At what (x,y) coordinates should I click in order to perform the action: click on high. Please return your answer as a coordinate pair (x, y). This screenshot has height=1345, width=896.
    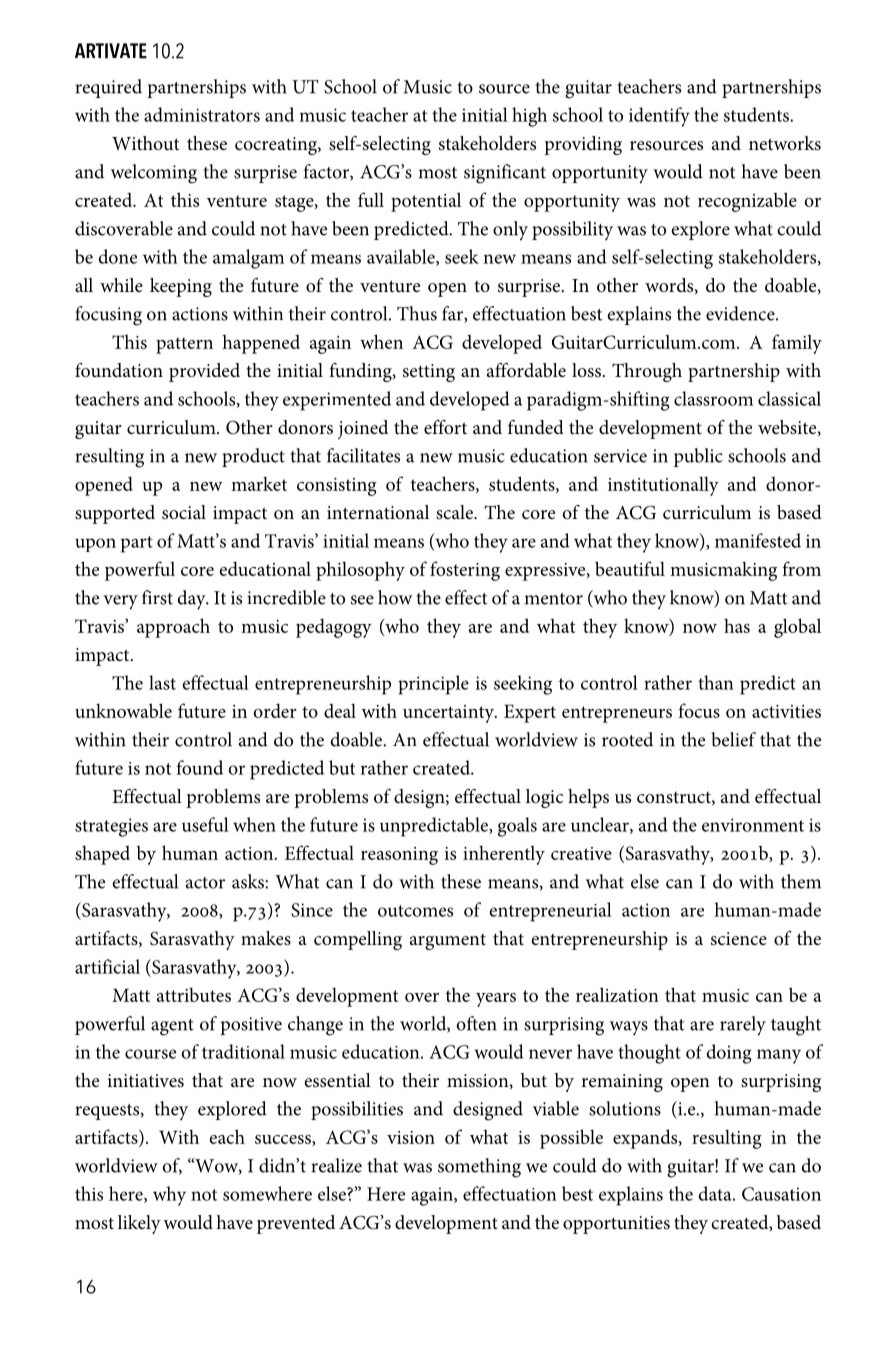
    Looking at the image, I should click on (529, 117).
